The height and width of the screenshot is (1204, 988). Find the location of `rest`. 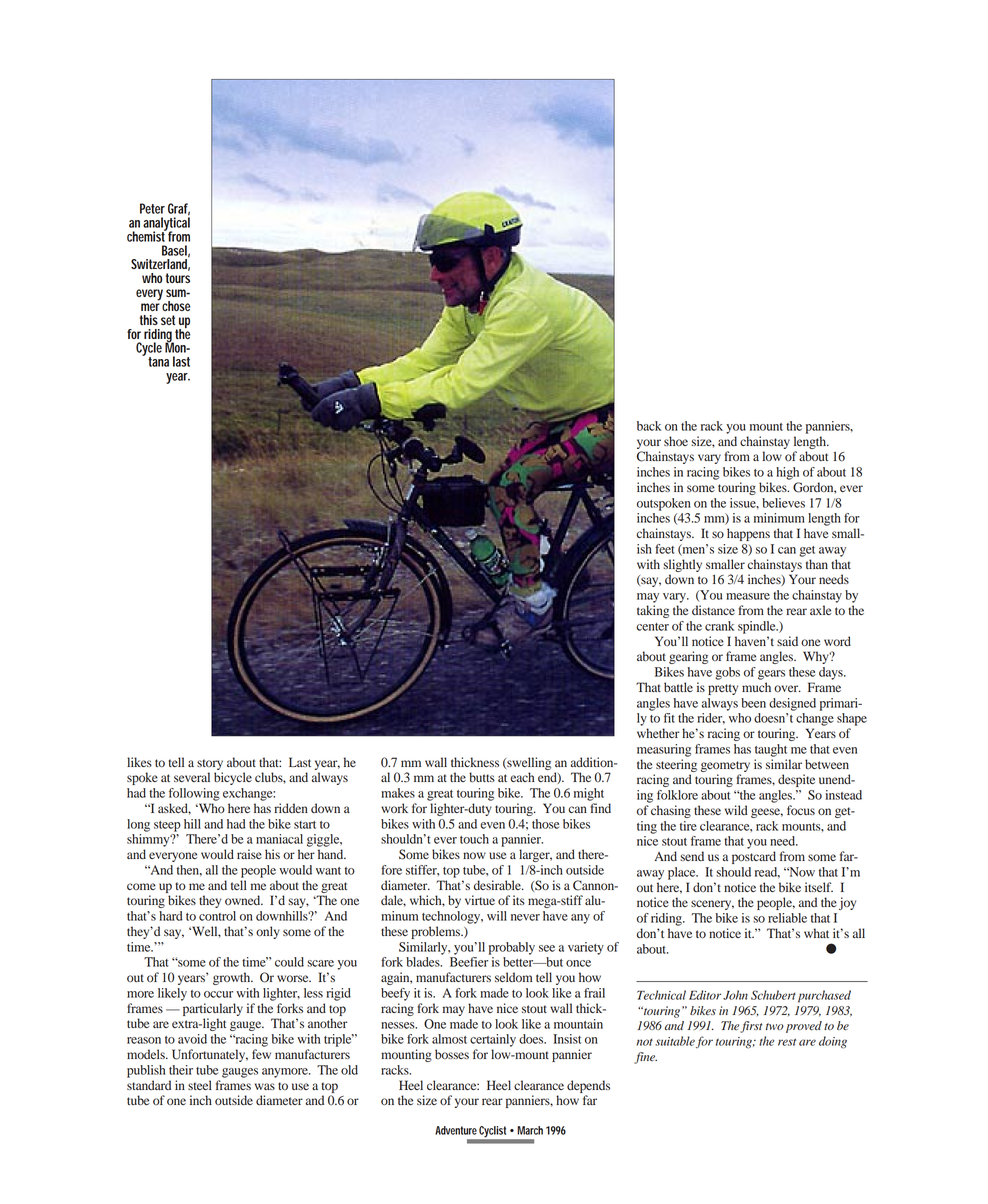

rest is located at coordinates (787, 1042).
